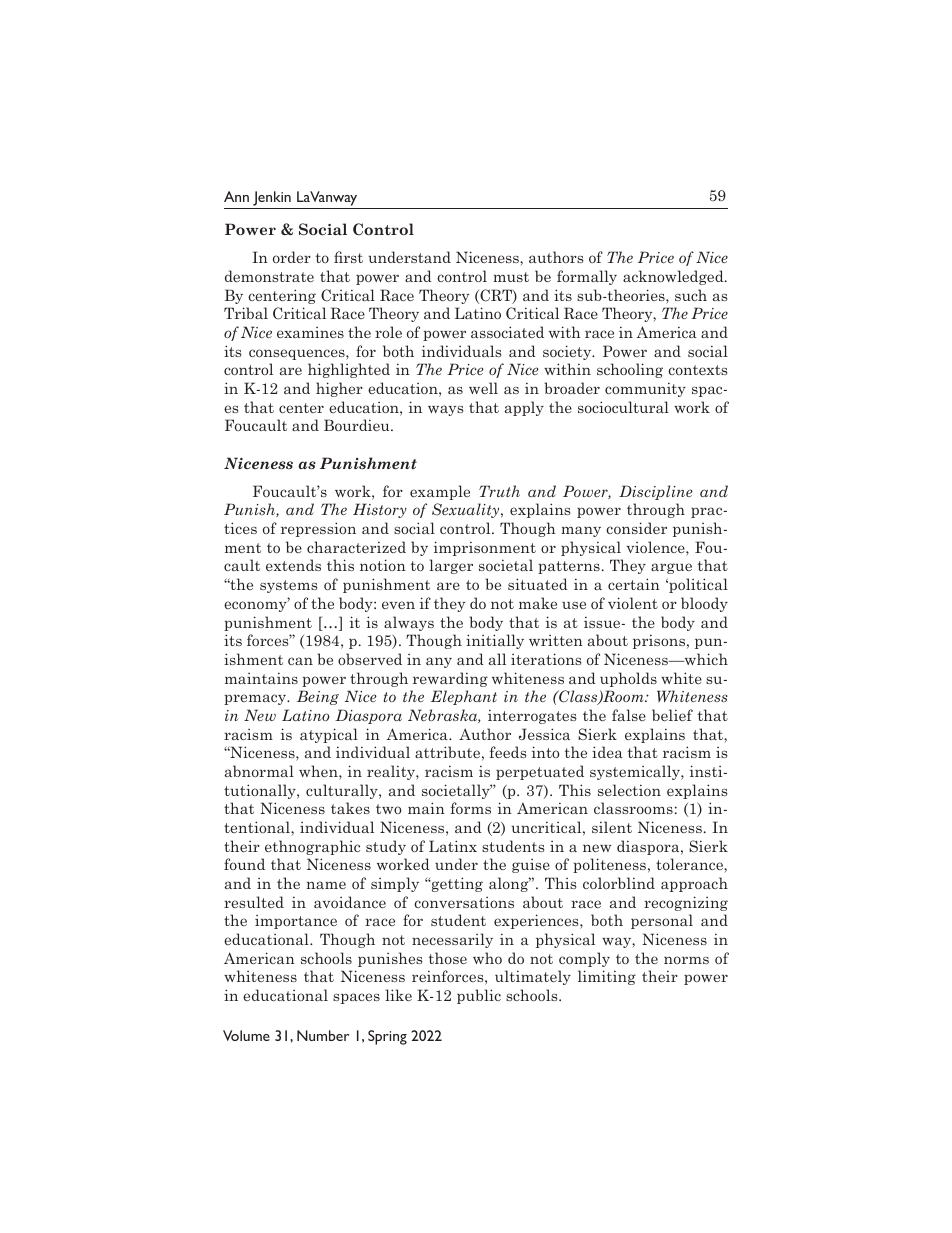 The width and height of the screenshot is (952, 1233). I want to click on order, so click(292, 257).
